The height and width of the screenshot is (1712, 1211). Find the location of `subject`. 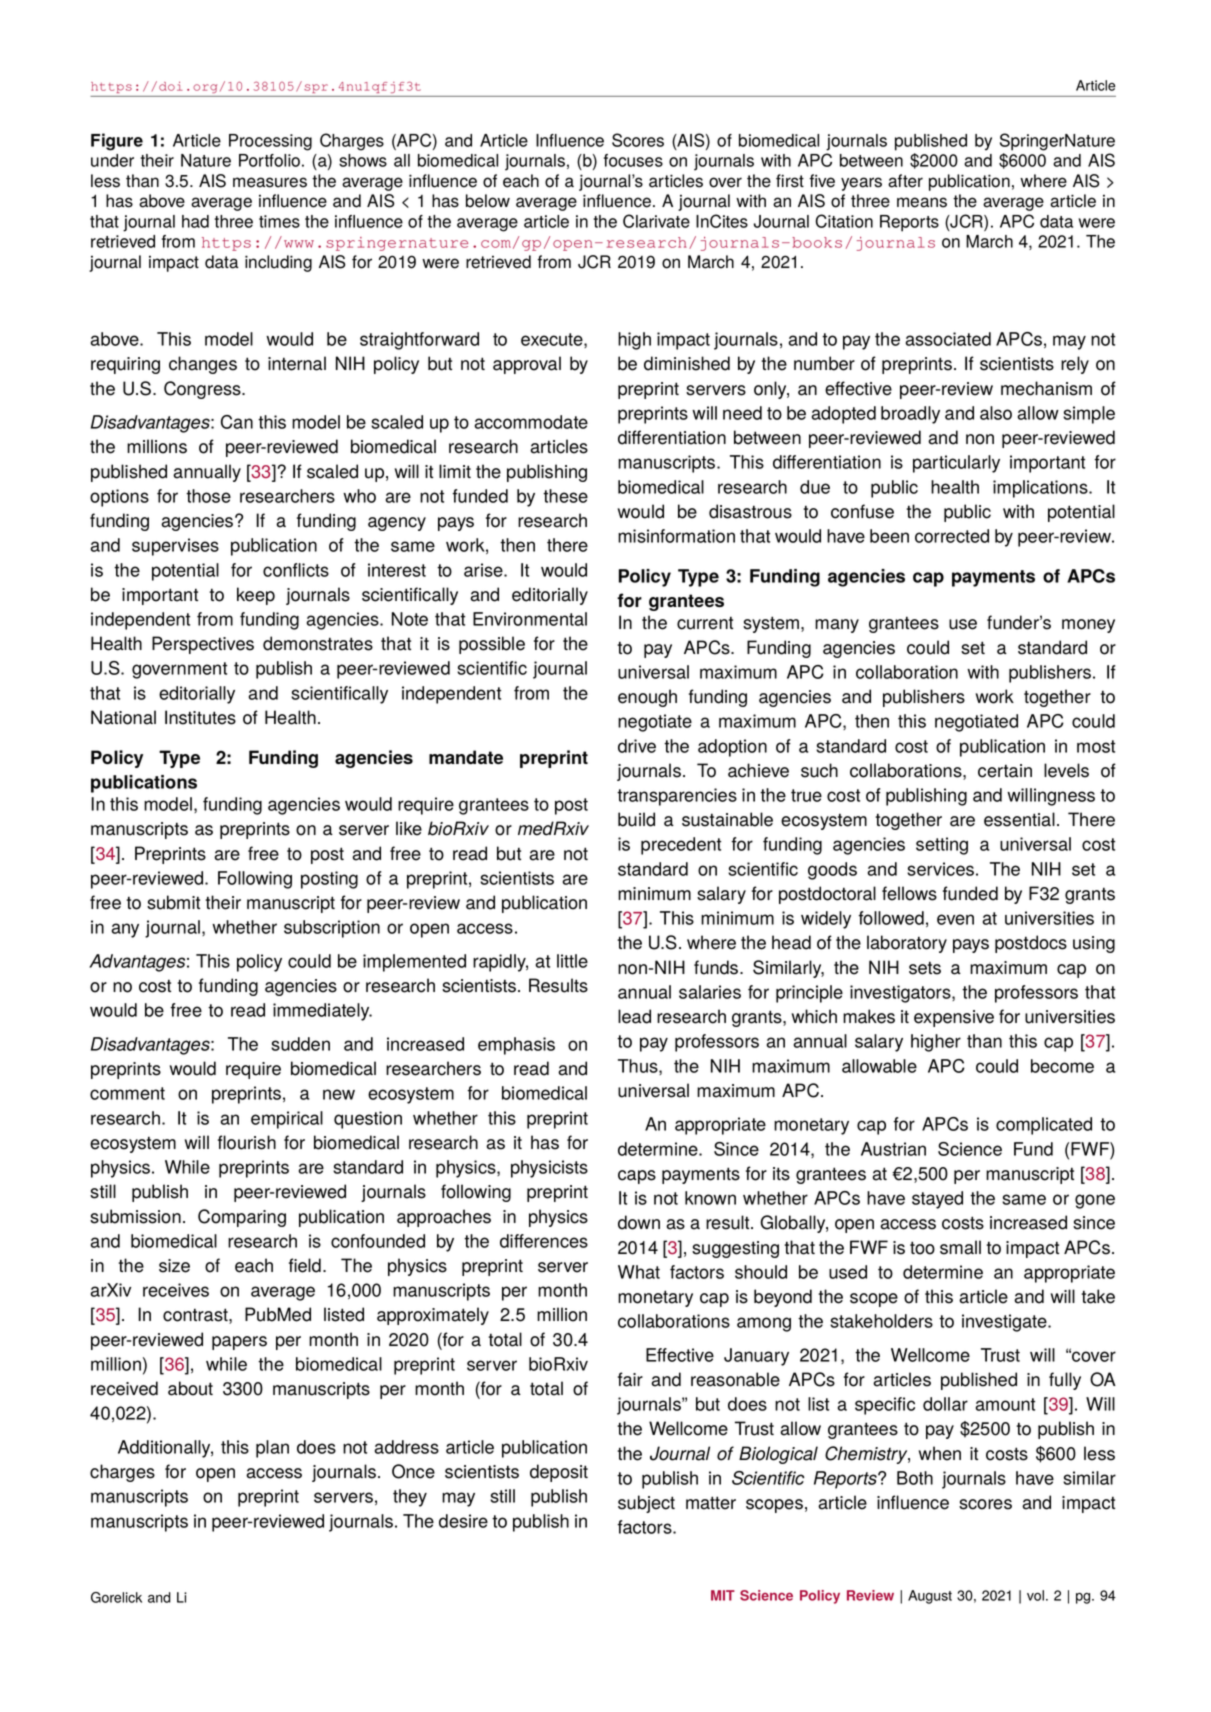

subject is located at coordinates (646, 1504).
